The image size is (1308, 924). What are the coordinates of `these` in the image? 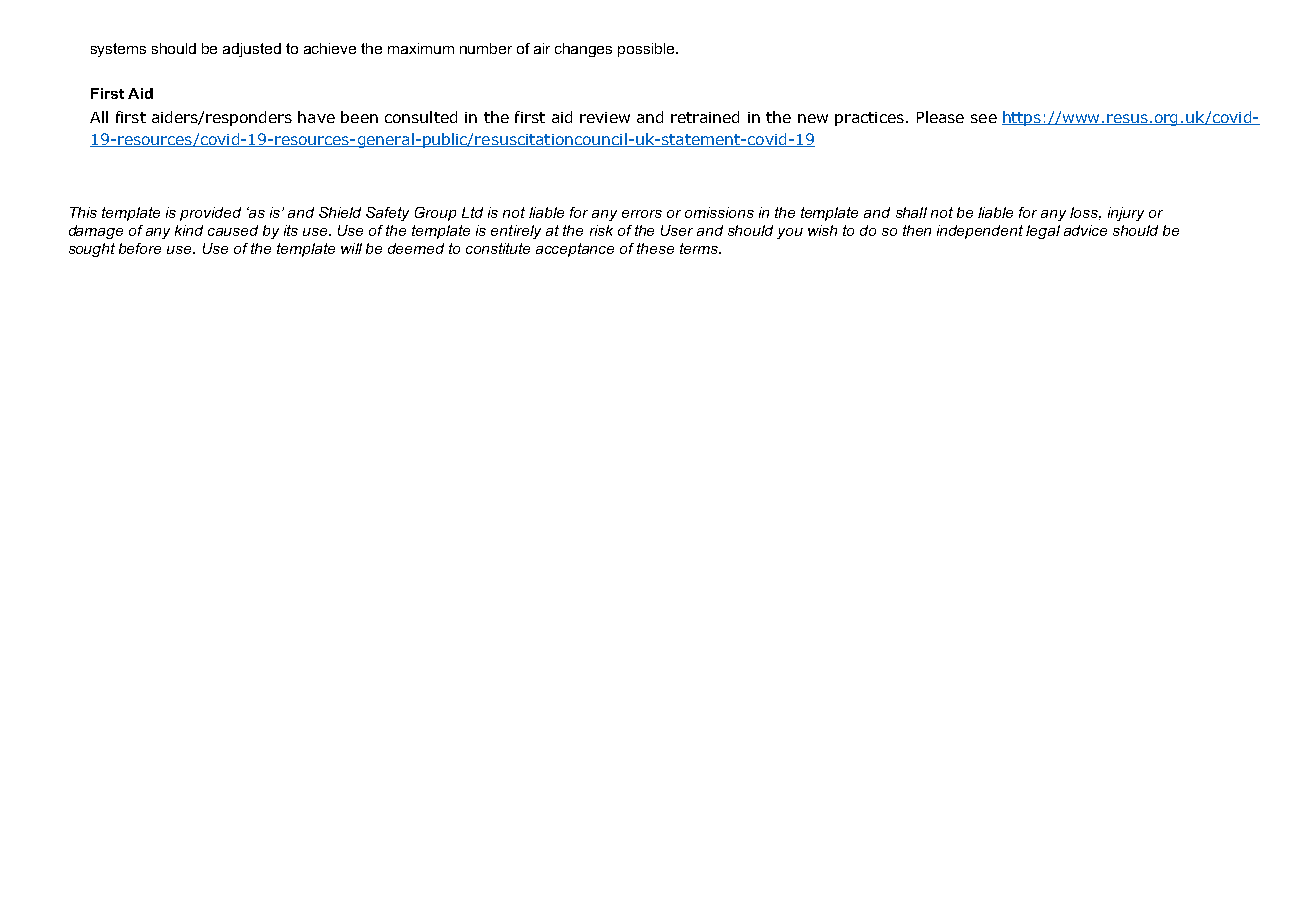 It's located at (655, 248).
